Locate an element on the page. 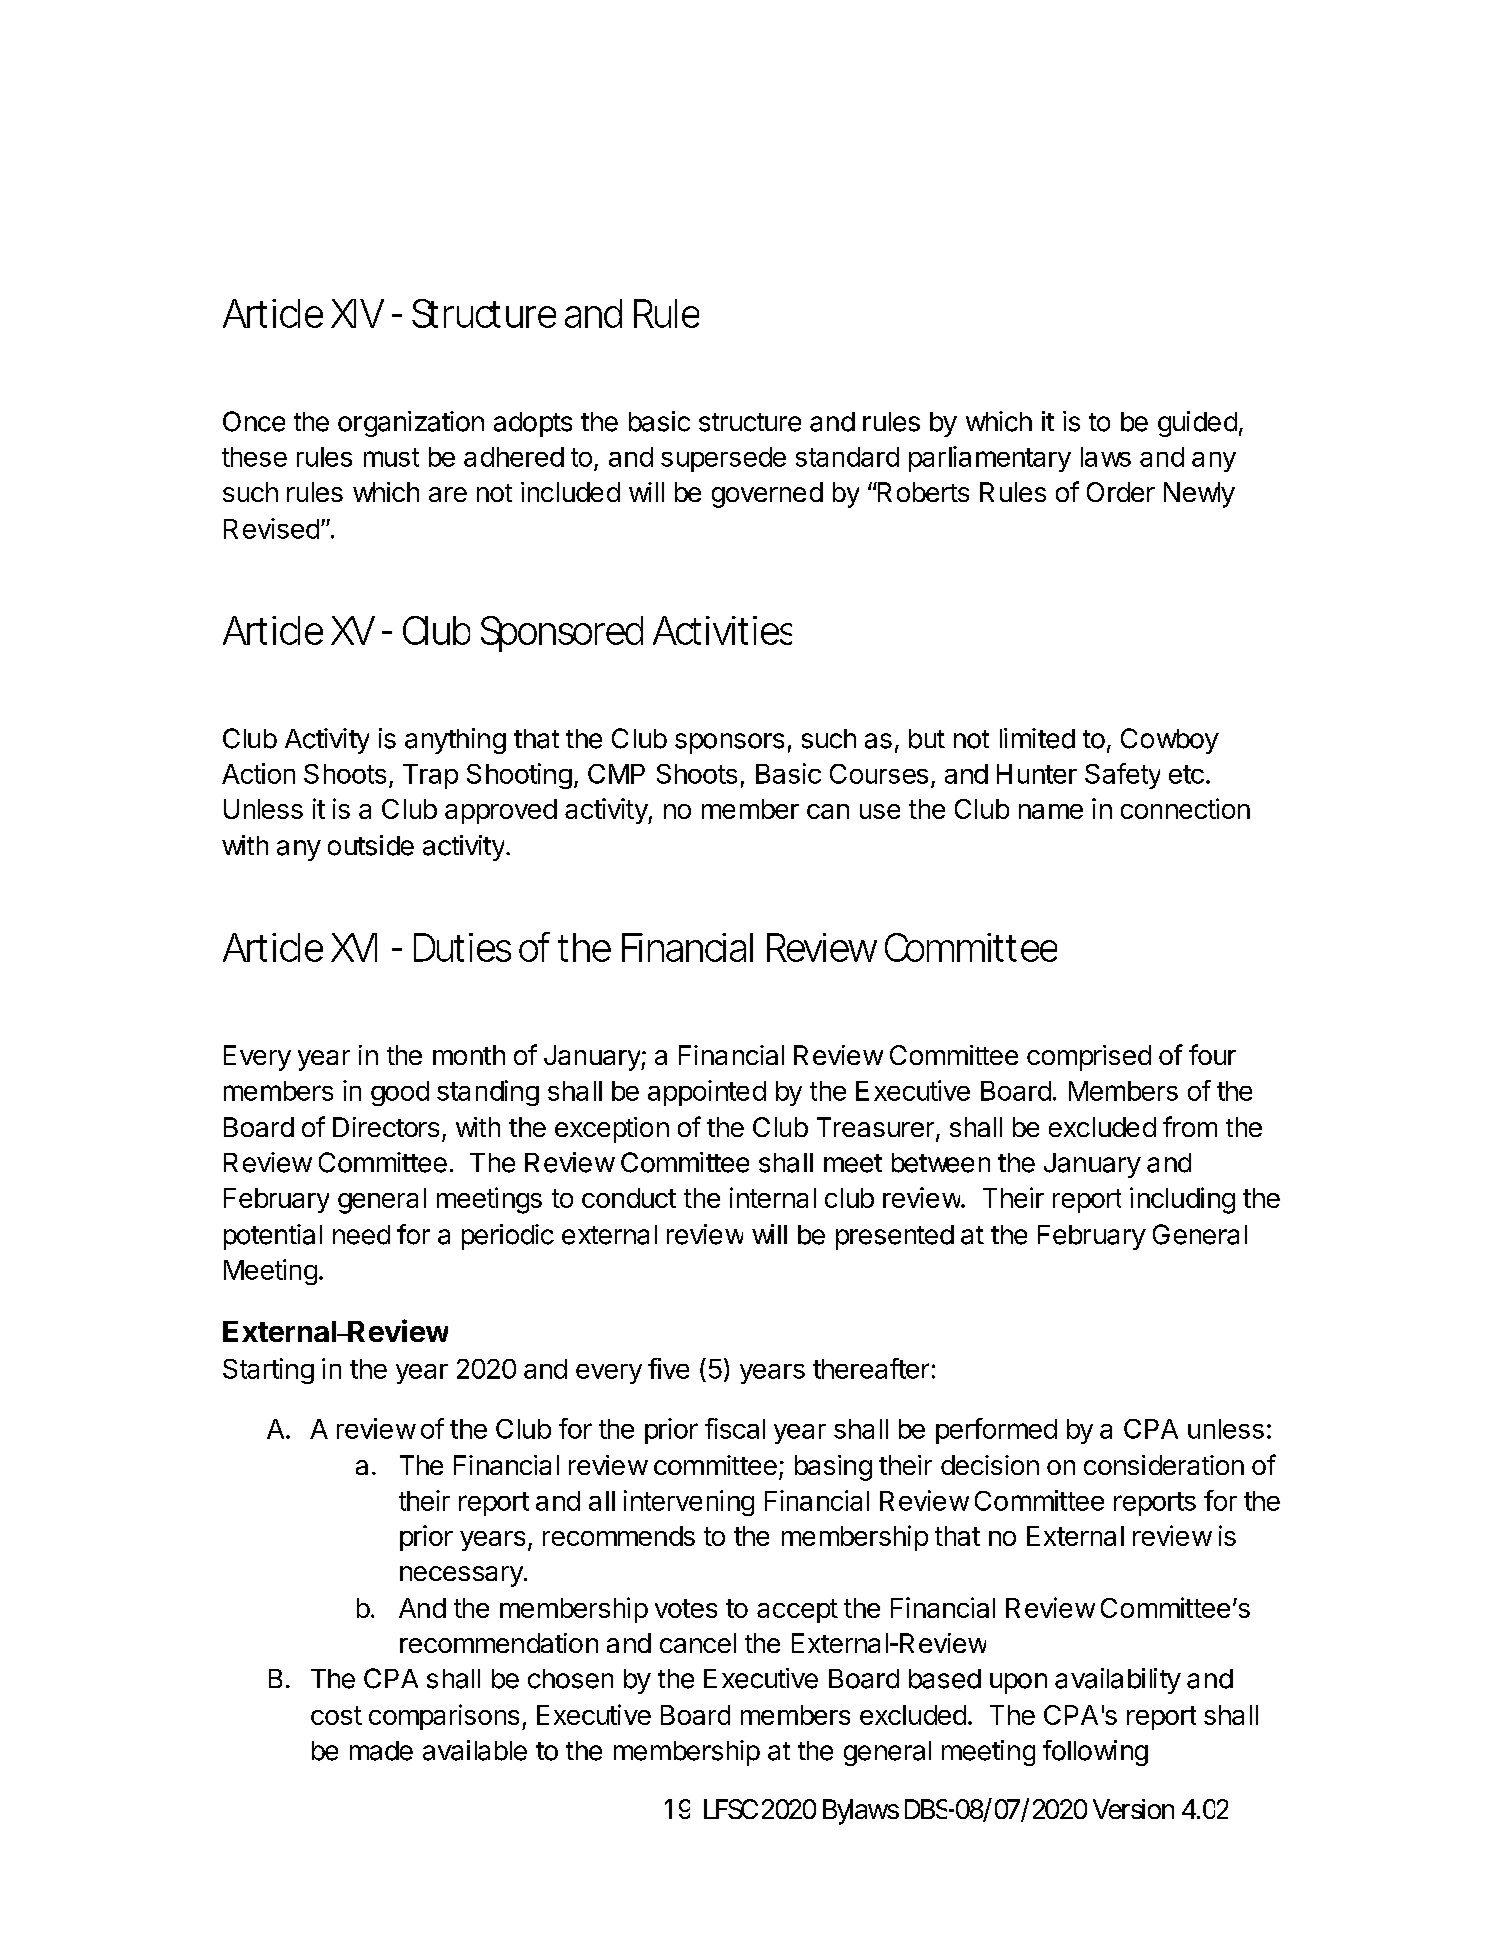 This page has height=1944, width=1502. made is located at coordinates (381, 1751).
